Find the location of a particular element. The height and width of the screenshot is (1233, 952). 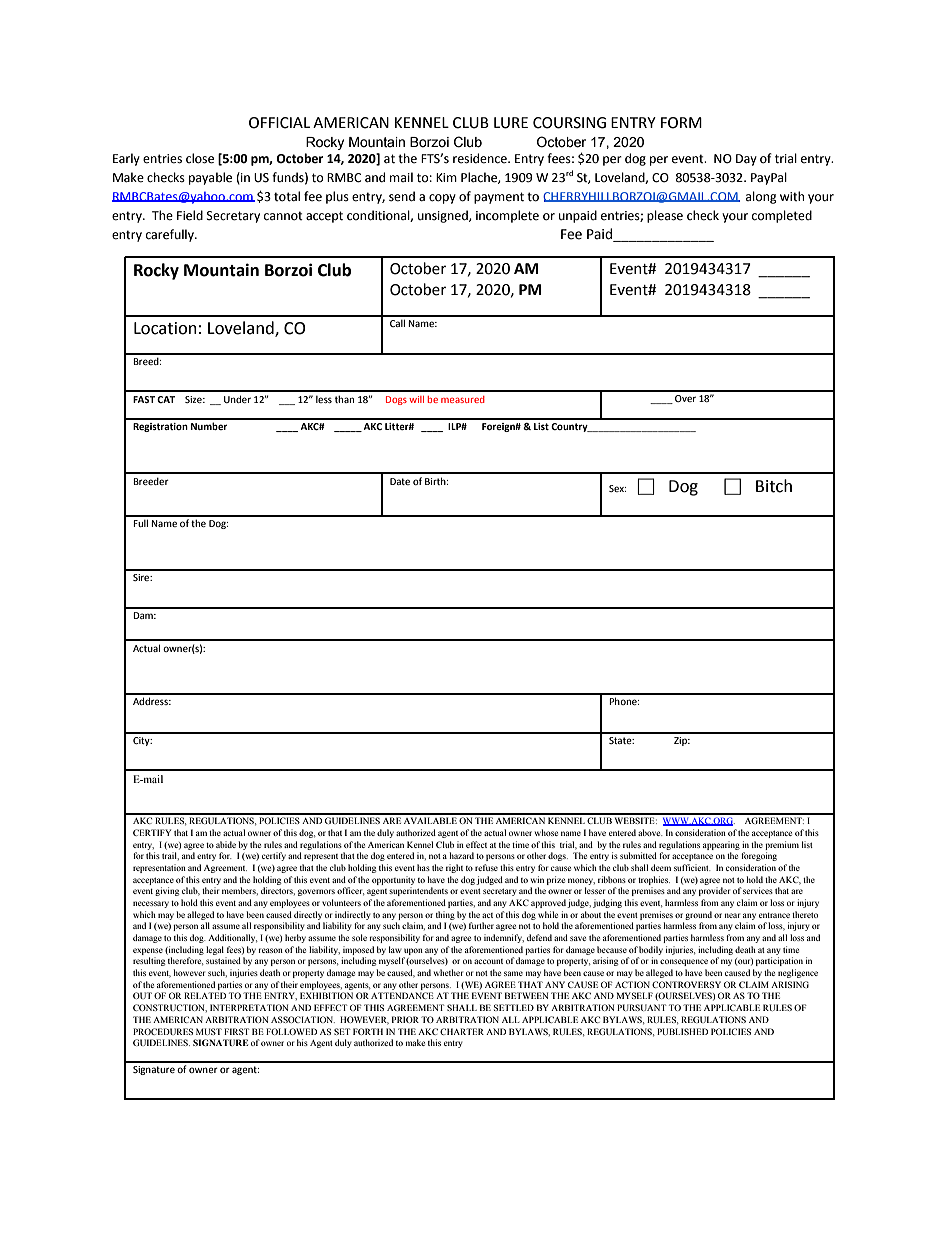

abide is located at coordinates (226, 844).
